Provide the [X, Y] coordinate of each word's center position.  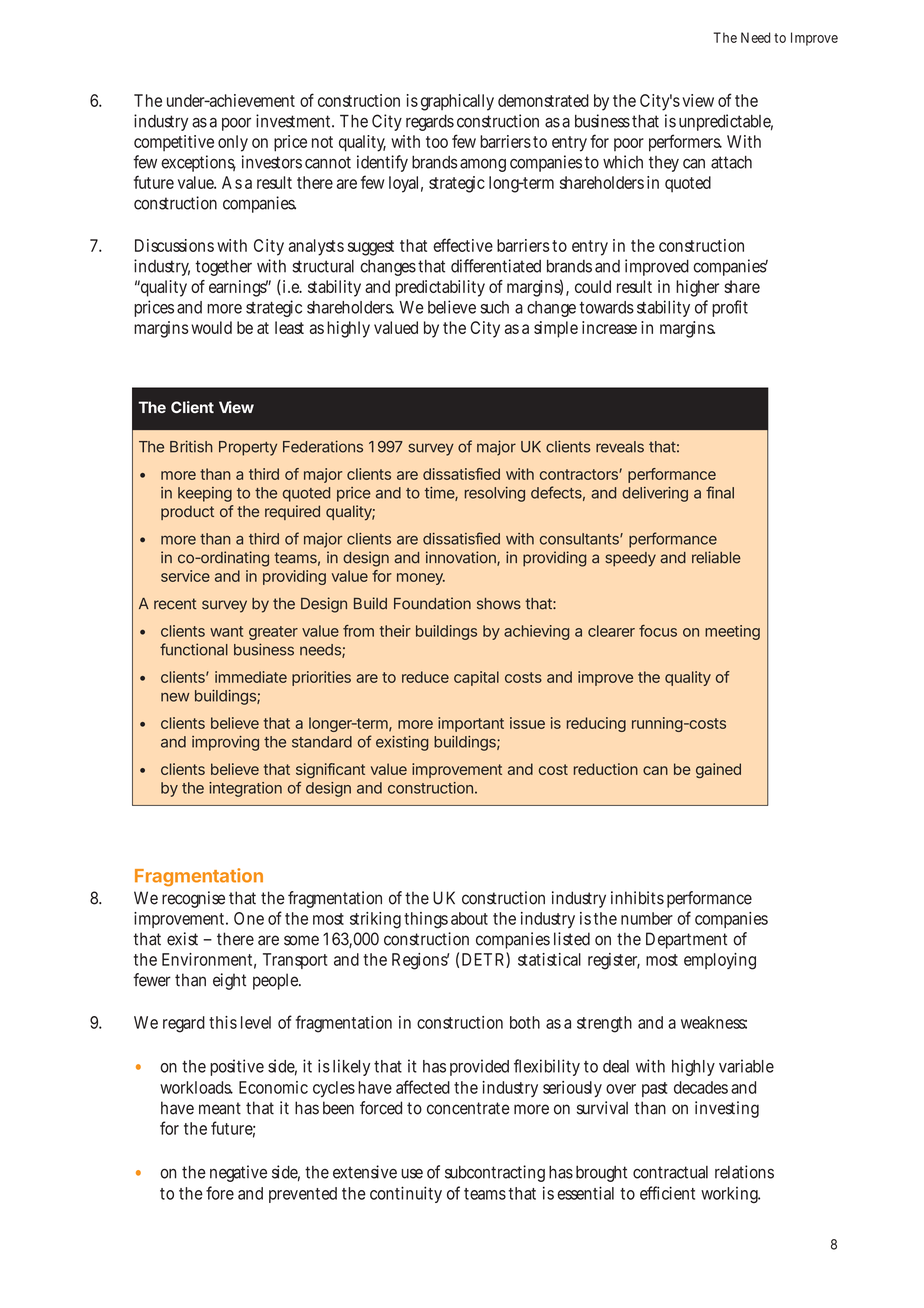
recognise [193, 899]
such [494, 307]
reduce [425, 677]
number [647, 918]
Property [248, 448]
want [226, 631]
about [469, 918]
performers [685, 143]
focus [658, 631]
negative [238, 1173]
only [233, 143]
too [437, 142]
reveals [620, 447]
